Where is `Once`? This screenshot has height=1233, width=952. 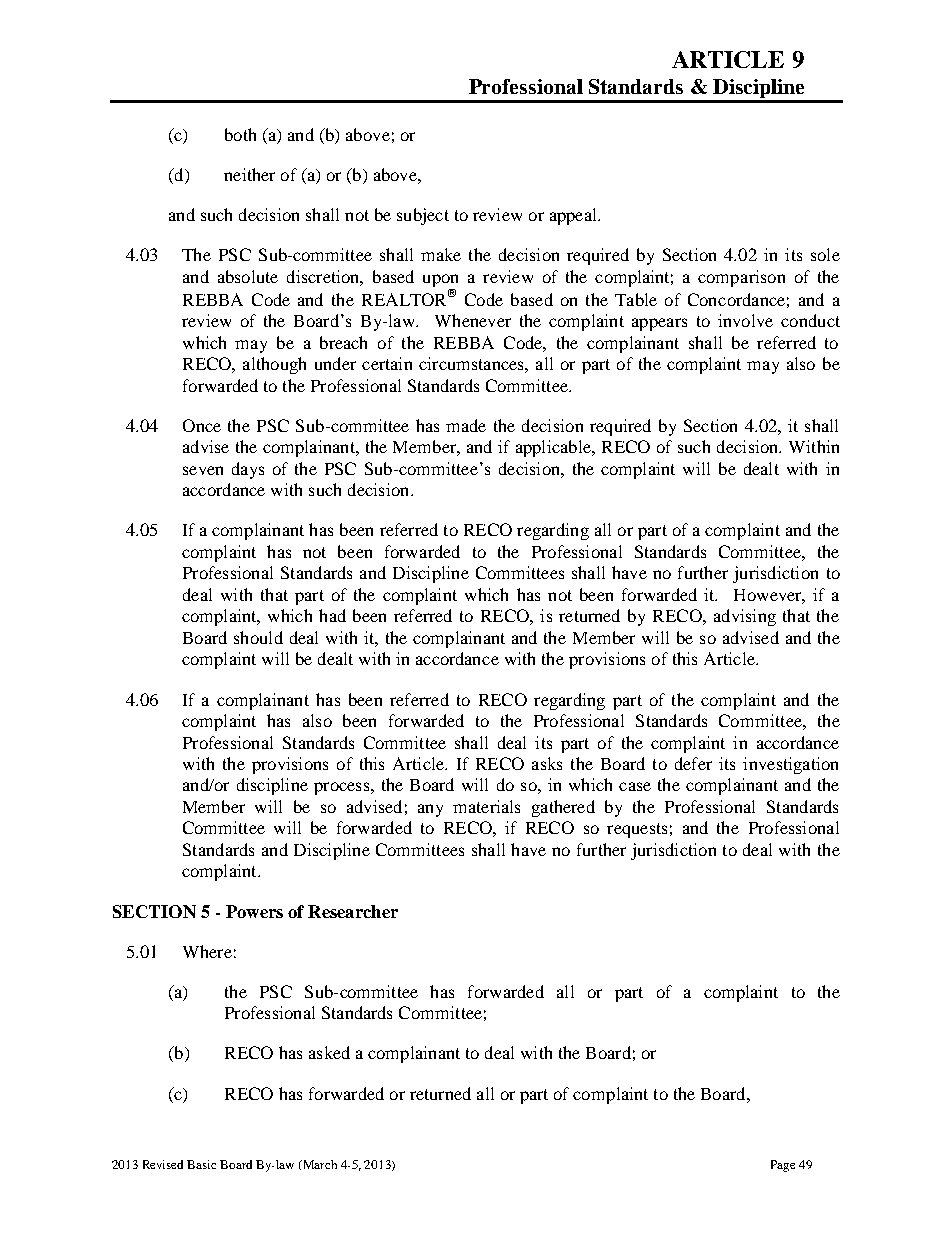
Once is located at coordinates (202, 425).
